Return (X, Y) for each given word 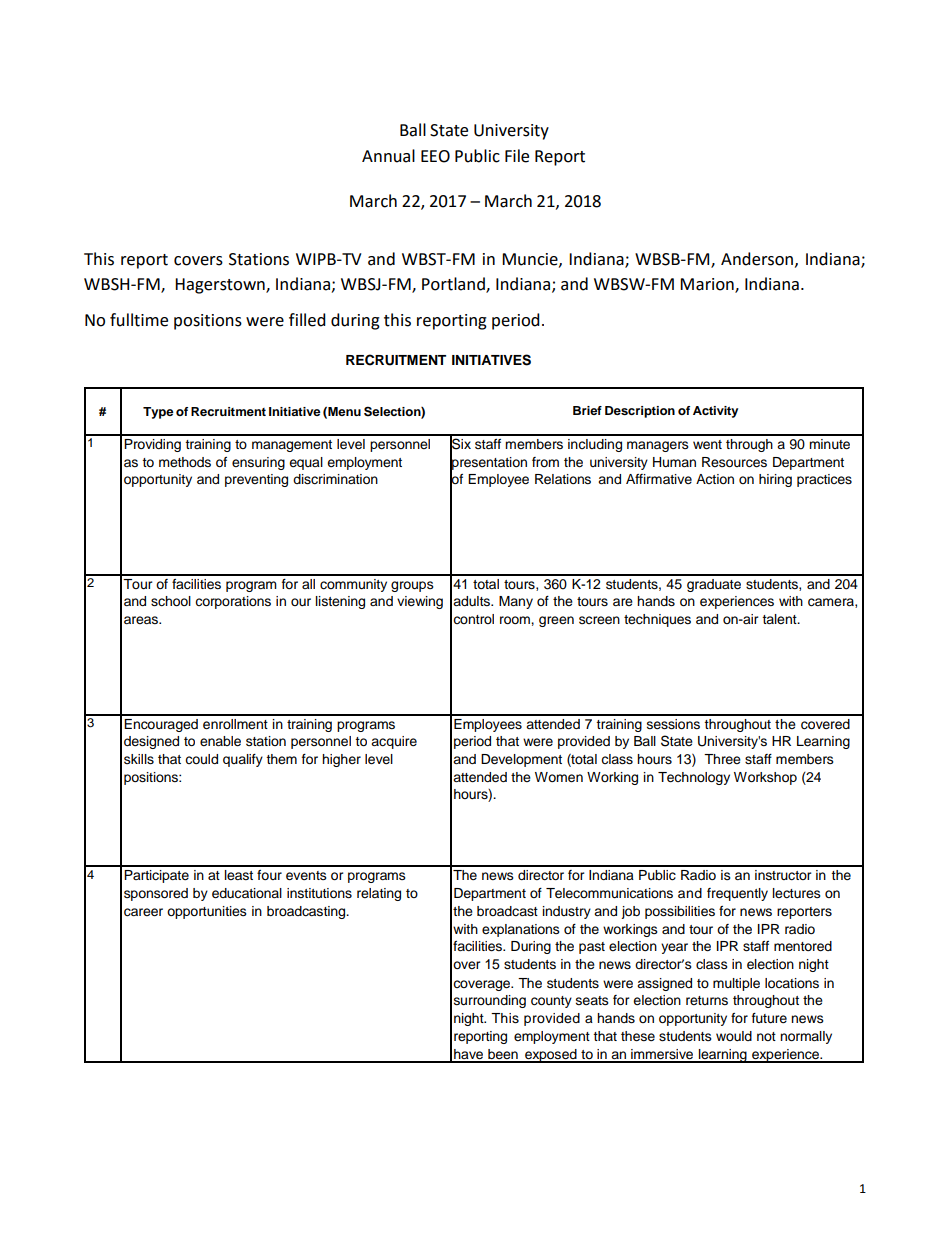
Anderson (757, 259)
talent (780, 619)
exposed (551, 1056)
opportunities (207, 912)
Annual (388, 156)
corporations (233, 602)
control (473, 619)
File (517, 156)
